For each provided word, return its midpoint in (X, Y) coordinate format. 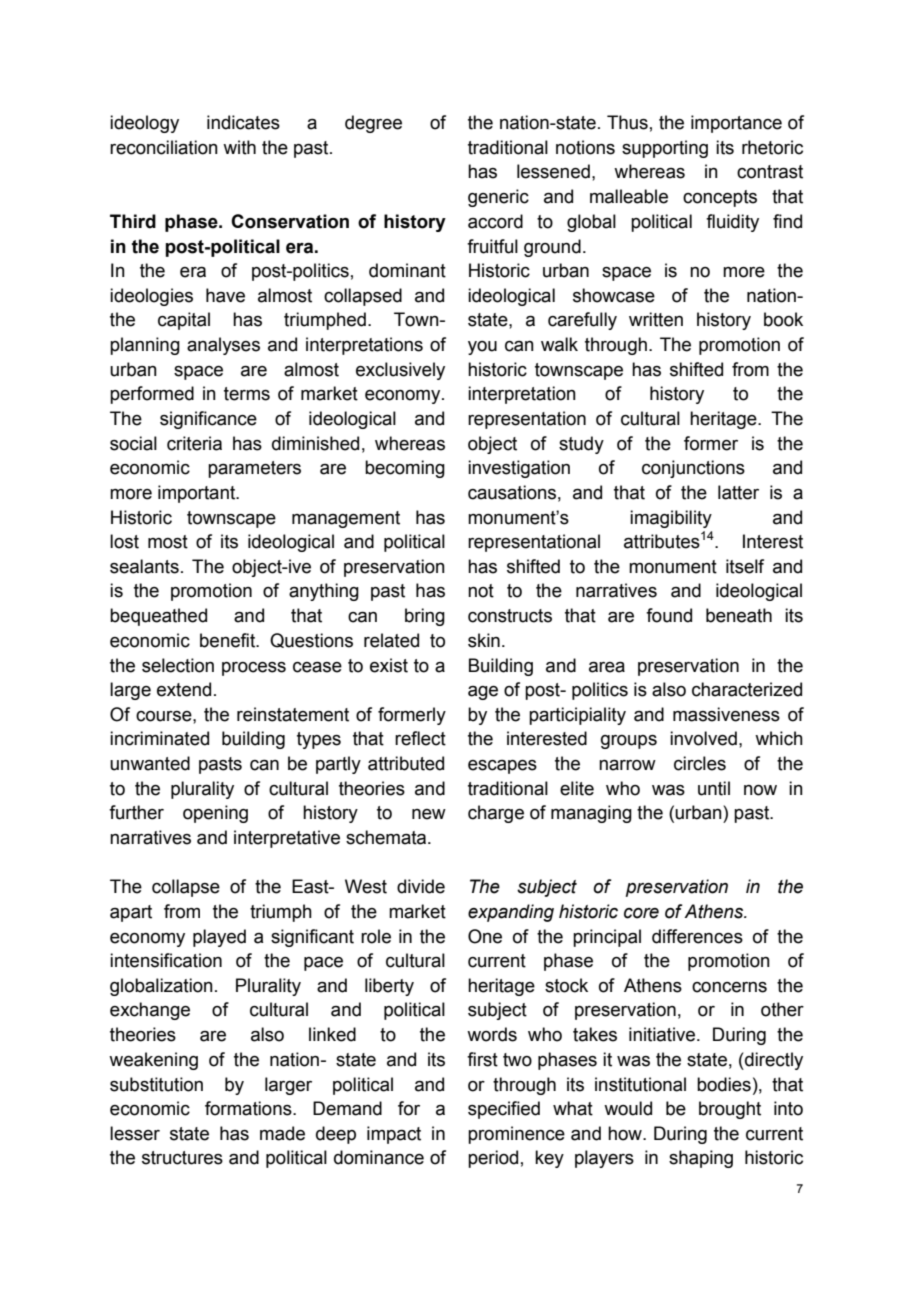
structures (182, 1158)
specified (504, 1110)
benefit (229, 640)
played (219, 938)
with (239, 147)
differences (697, 936)
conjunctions (693, 469)
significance (208, 420)
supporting (665, 149)
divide (421, 886)
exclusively (400, 371)
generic (498, 198)
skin (484, 640)
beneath (739, 615)
